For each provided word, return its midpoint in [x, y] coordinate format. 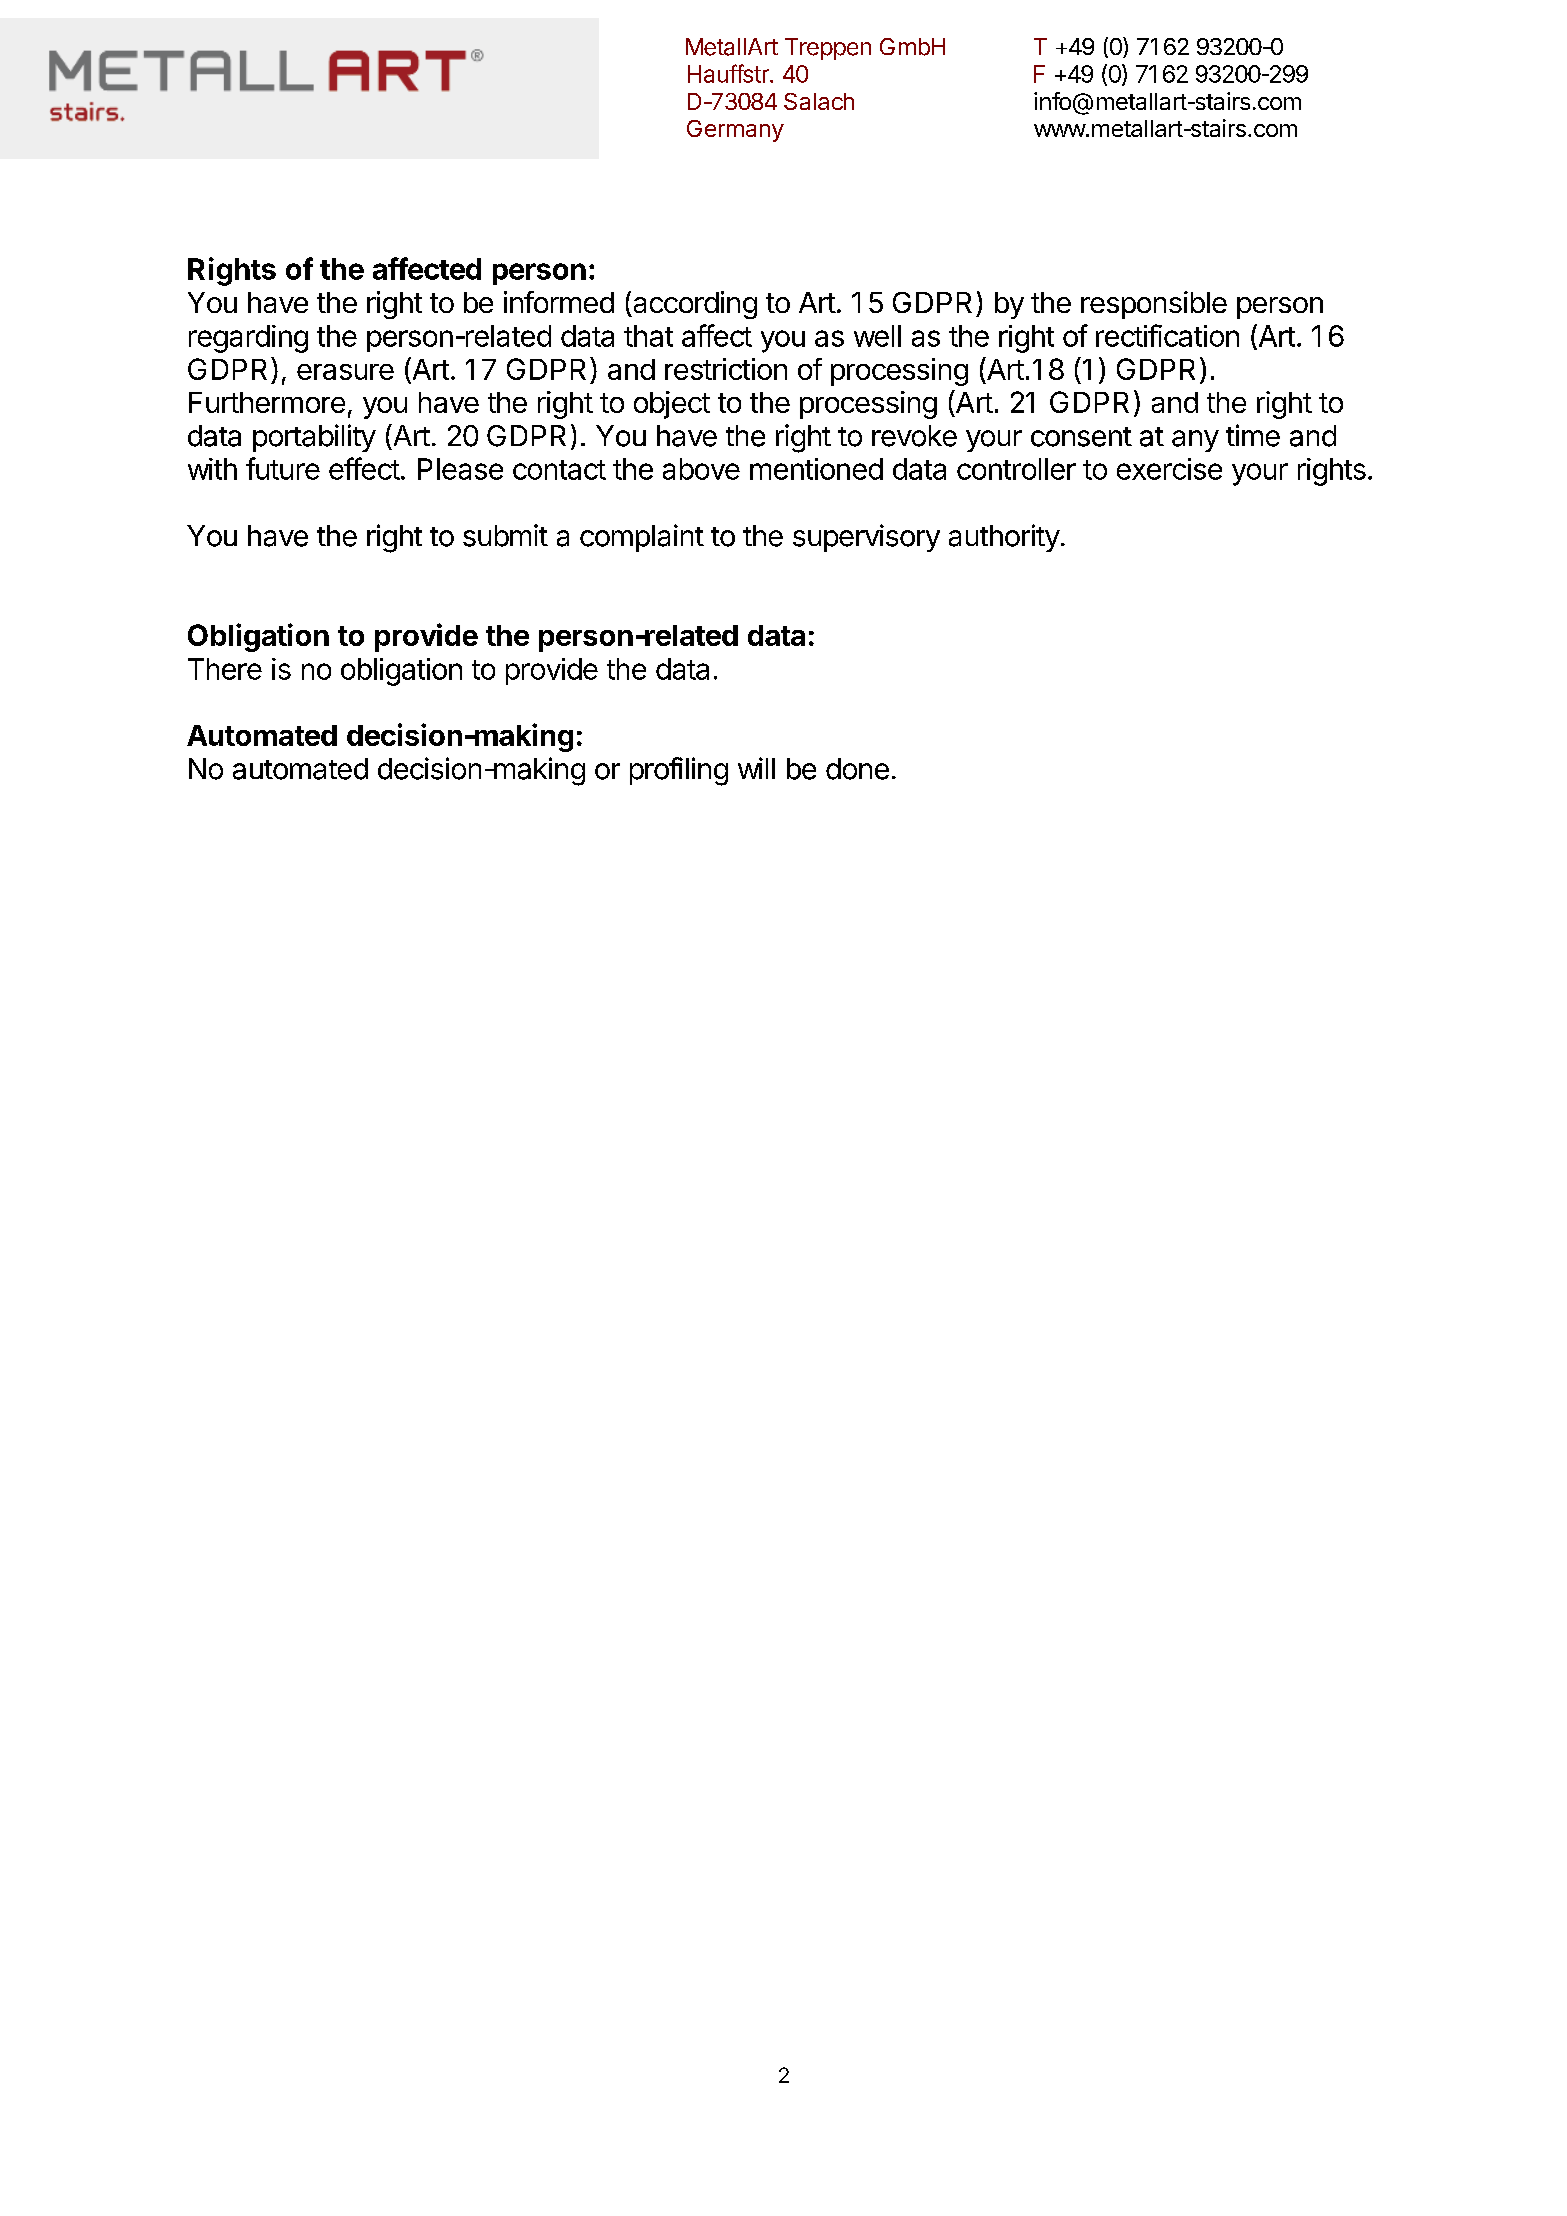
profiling [679, 771]
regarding [248, 339]
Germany [735, 131]
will [756, 768]
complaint [642, 538]
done [857, 769]
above [701, 469]
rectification [1167, 335]
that [648, 336]
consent [1081, 437]
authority [1004, 538]
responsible [1154, 305]
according [694, 305]
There [225, 669]
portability [314, 438]
